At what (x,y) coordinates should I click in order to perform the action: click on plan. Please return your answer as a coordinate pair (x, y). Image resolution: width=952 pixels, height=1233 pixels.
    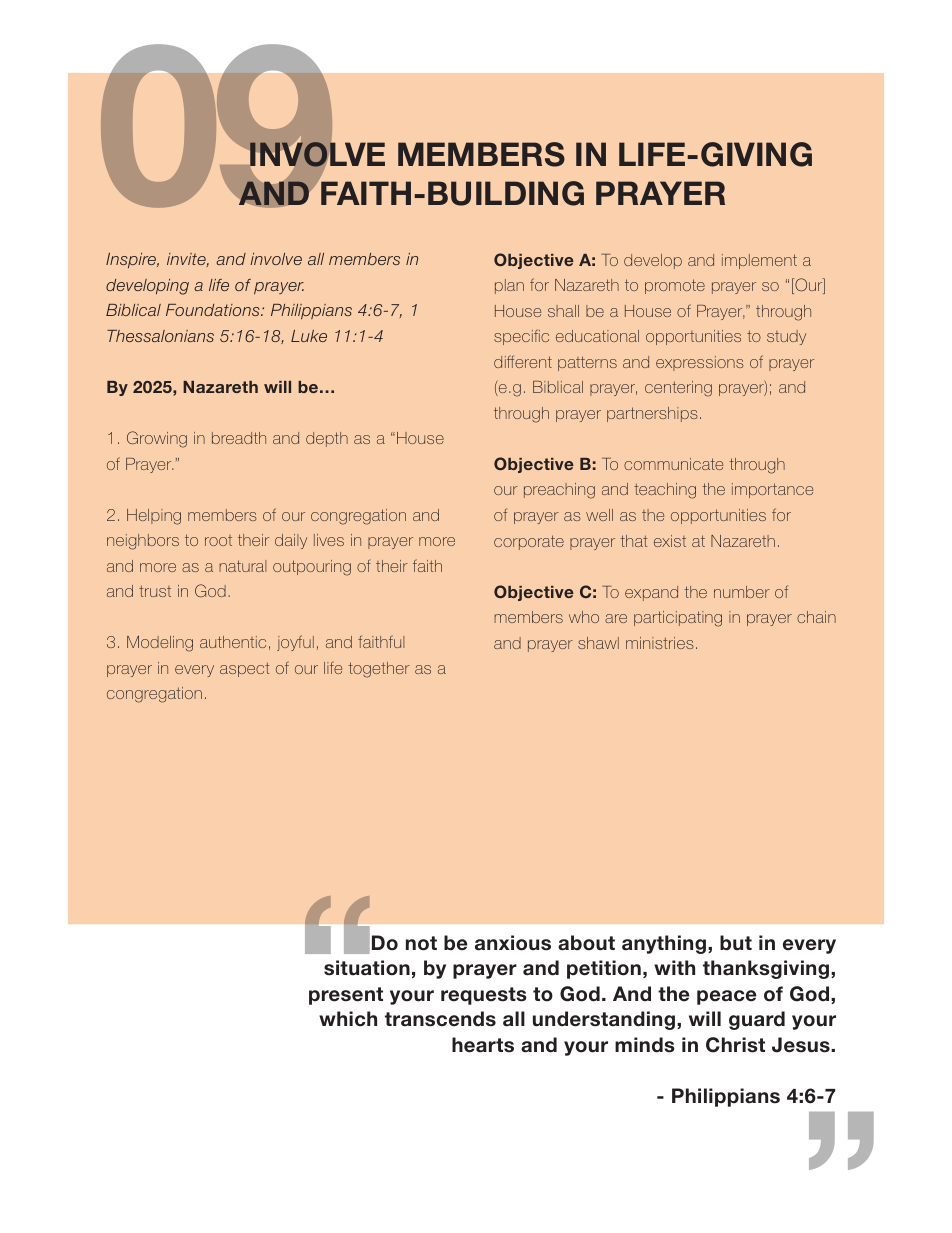
    Looking at the image, I should click on (509, 286).
